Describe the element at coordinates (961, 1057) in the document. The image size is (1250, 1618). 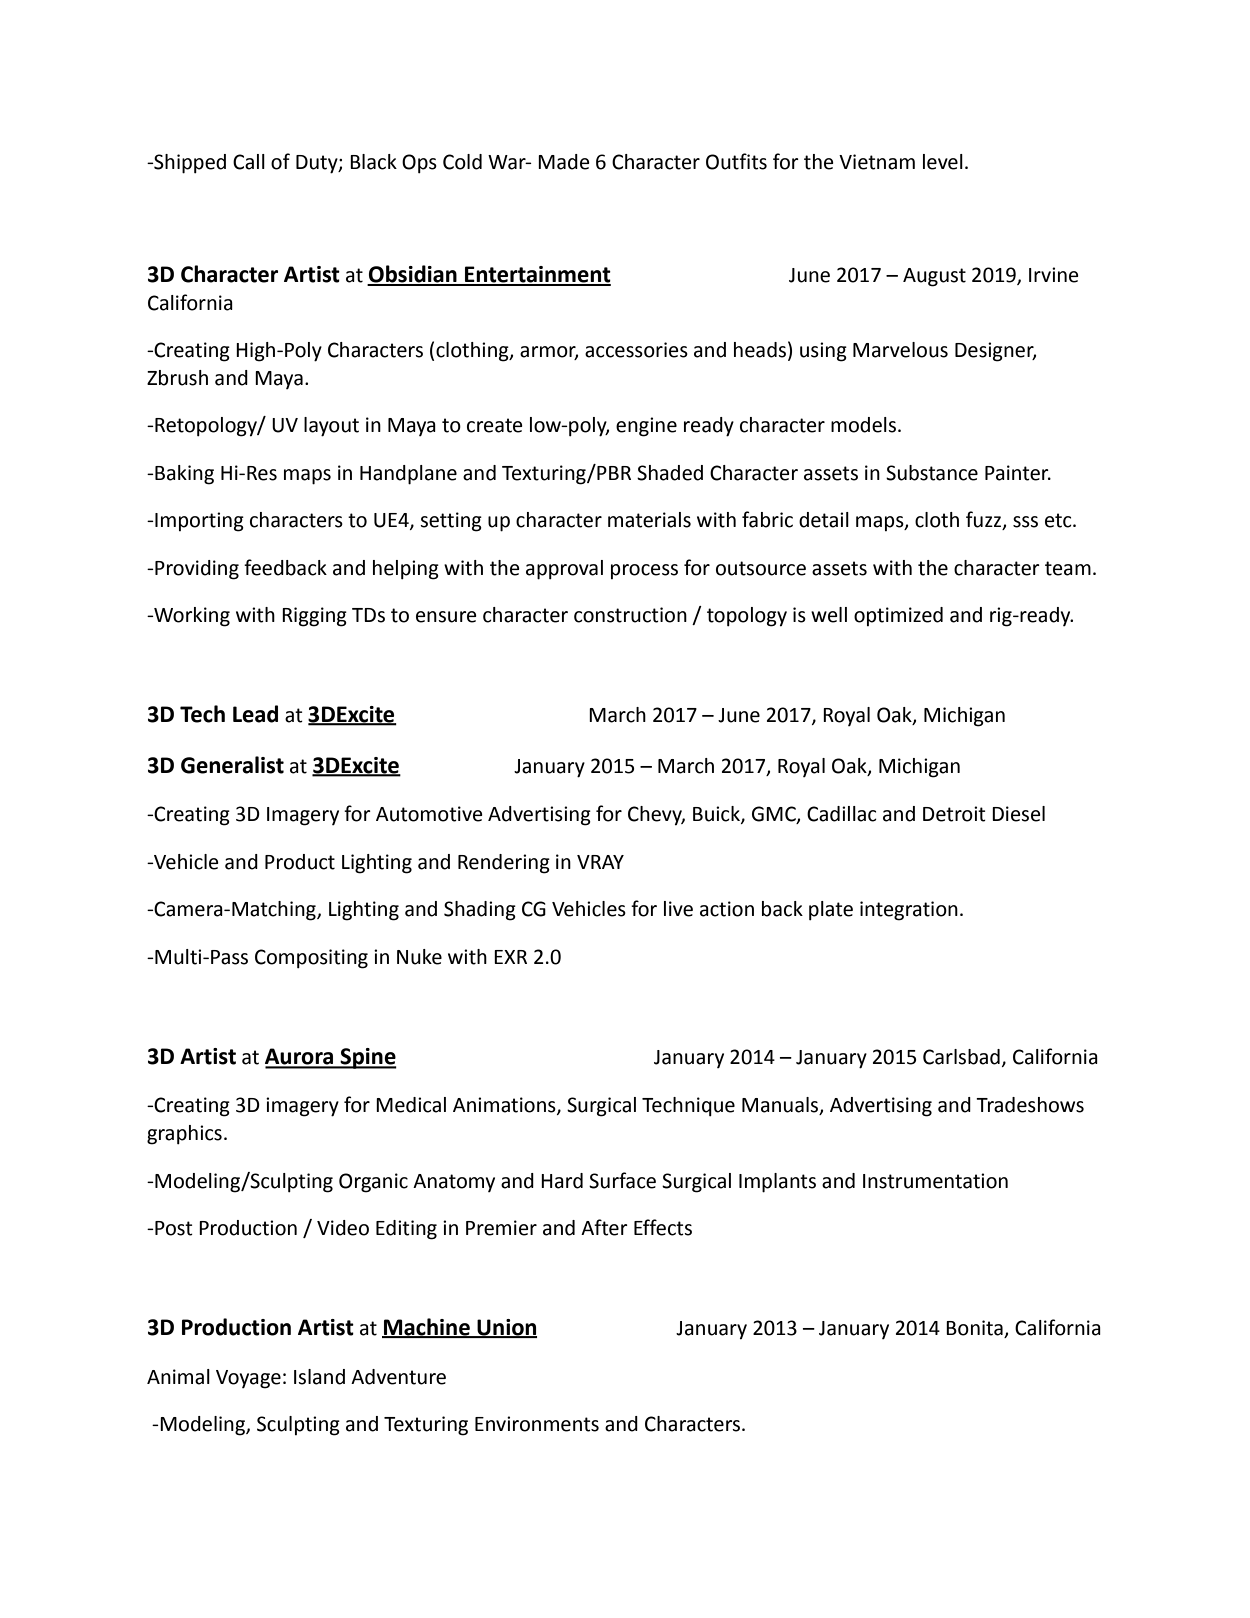
I see `Carlsbad` at that location.
